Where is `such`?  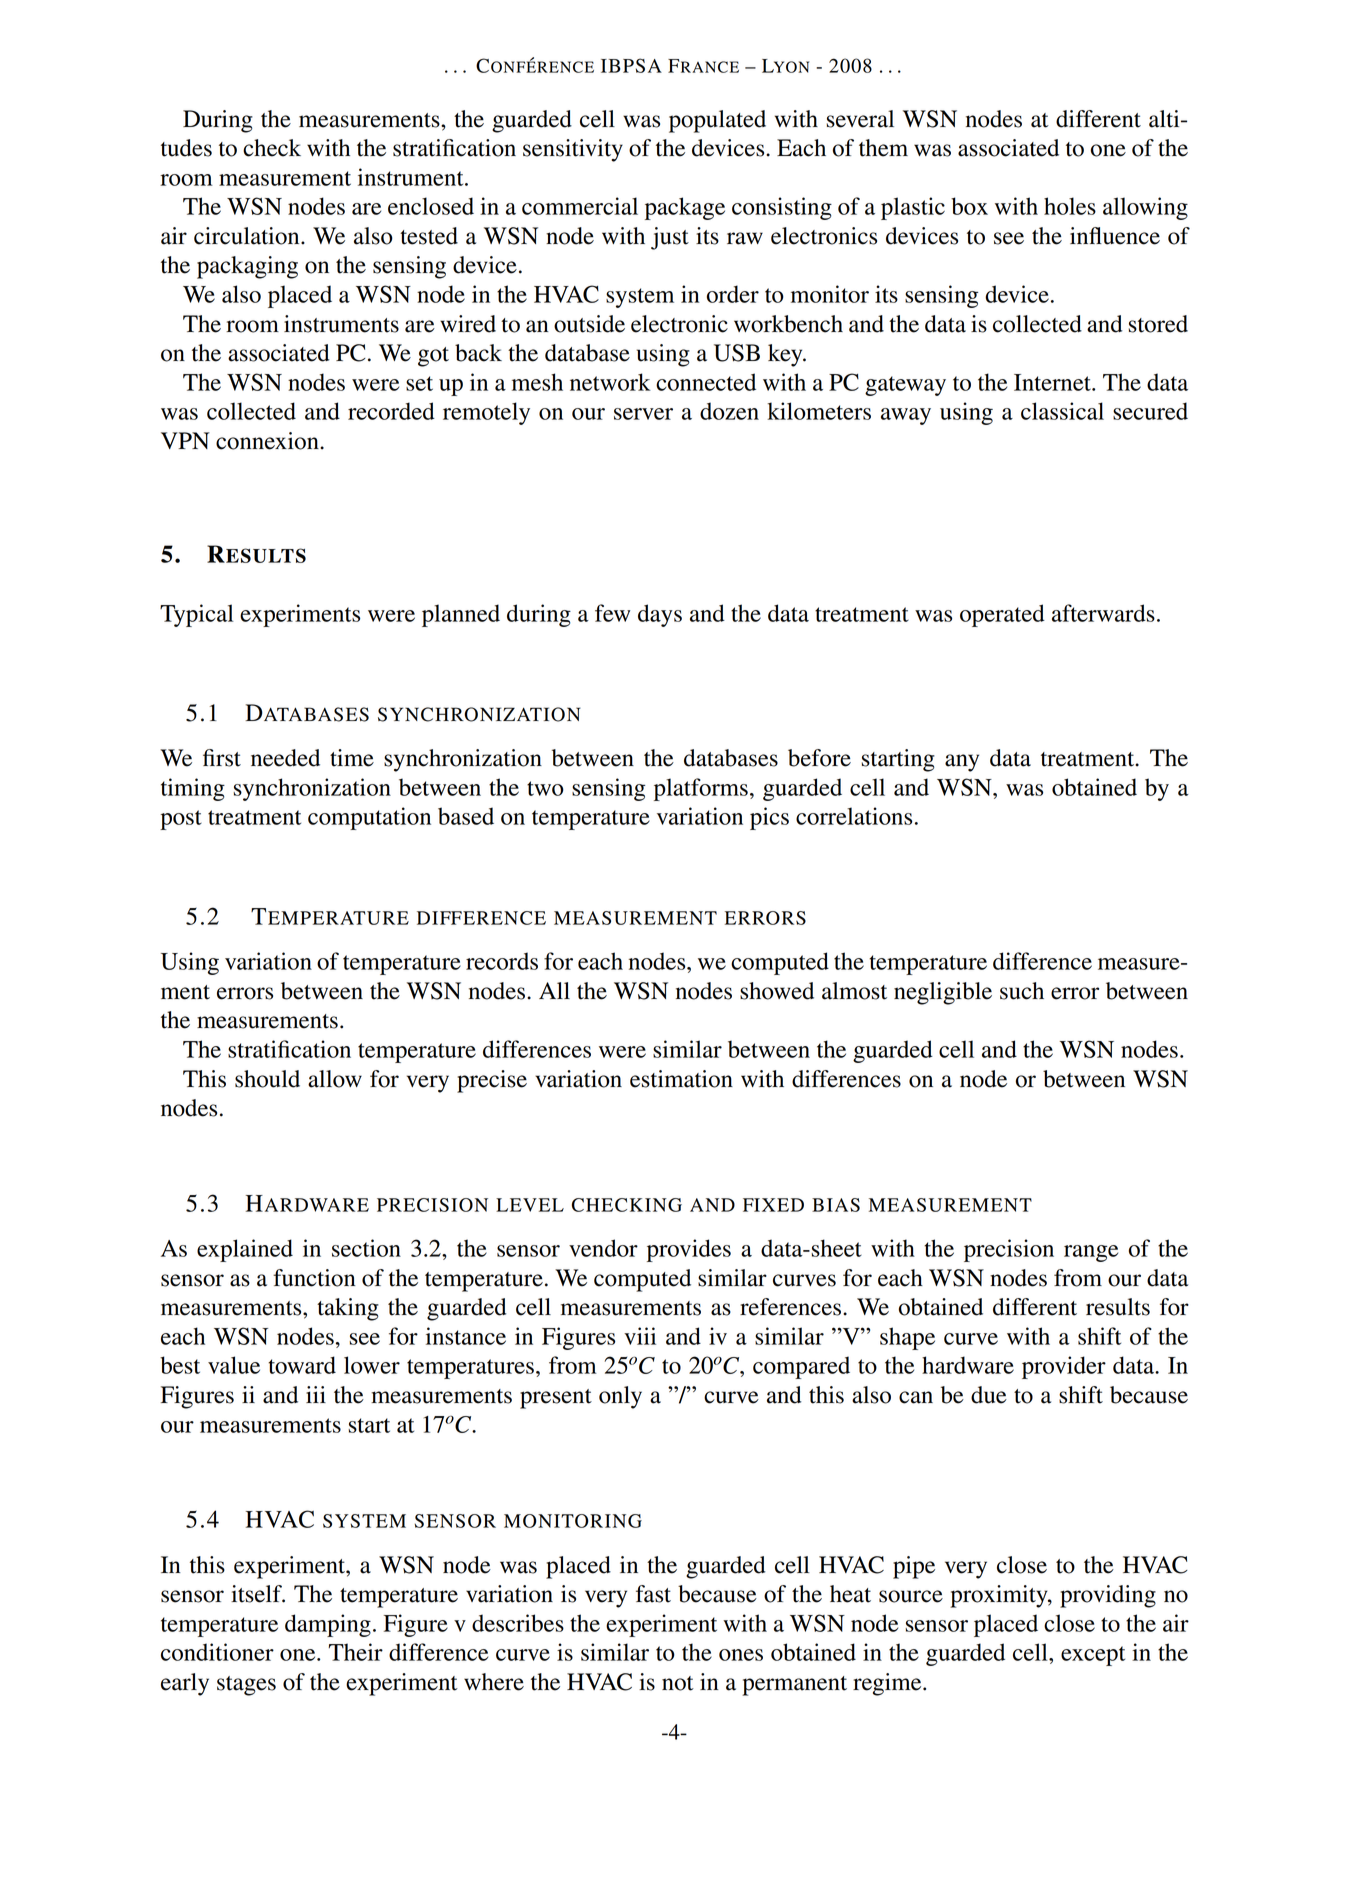
such is located at coordinates (1022, 991).
